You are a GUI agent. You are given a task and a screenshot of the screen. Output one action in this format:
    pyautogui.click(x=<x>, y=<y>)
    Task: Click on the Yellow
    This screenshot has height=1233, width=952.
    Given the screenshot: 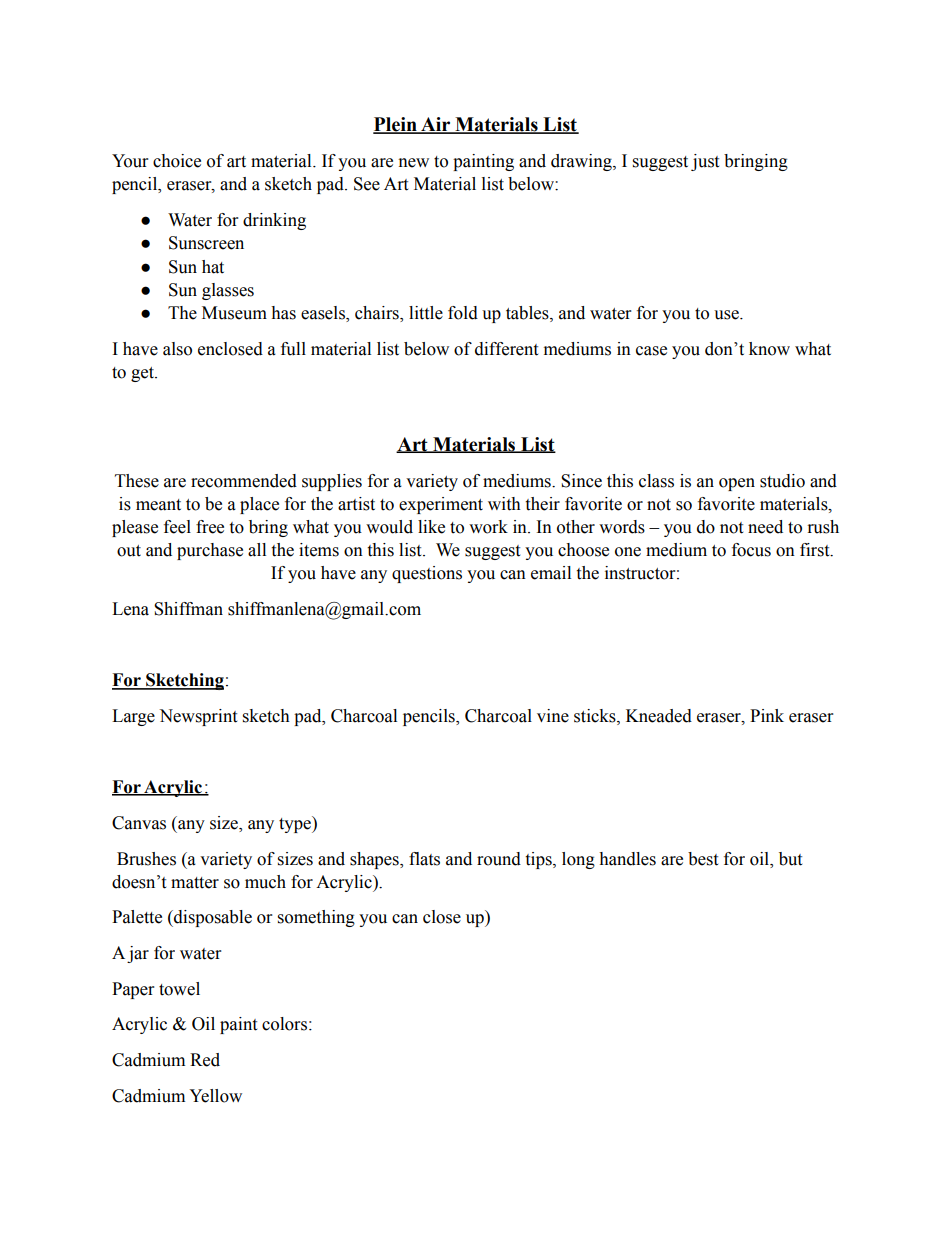 What is the action you would take?
    pyautogui.click(x=215, y=1096)
